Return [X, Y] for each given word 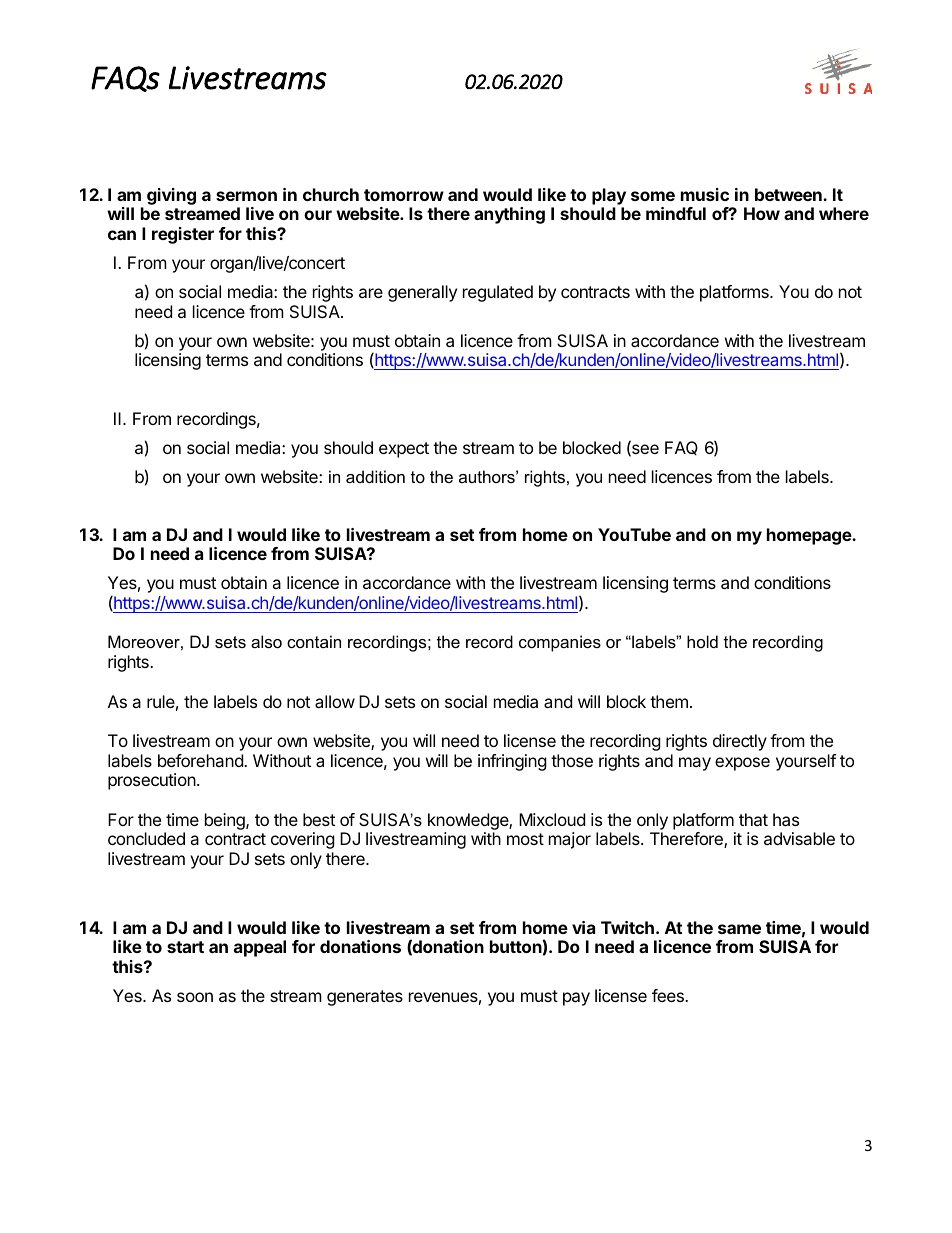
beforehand [201, 760]
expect [404, 450]
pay [576, 999]
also [266, 641]
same [739, 929]
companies [560, 643]
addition [375, 476]
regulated [498, 293]
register [183, 235]
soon [195, 997]
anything [509, 215]
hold [702, 641]
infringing [512, 762]
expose [742, 764]
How [762, 213]
